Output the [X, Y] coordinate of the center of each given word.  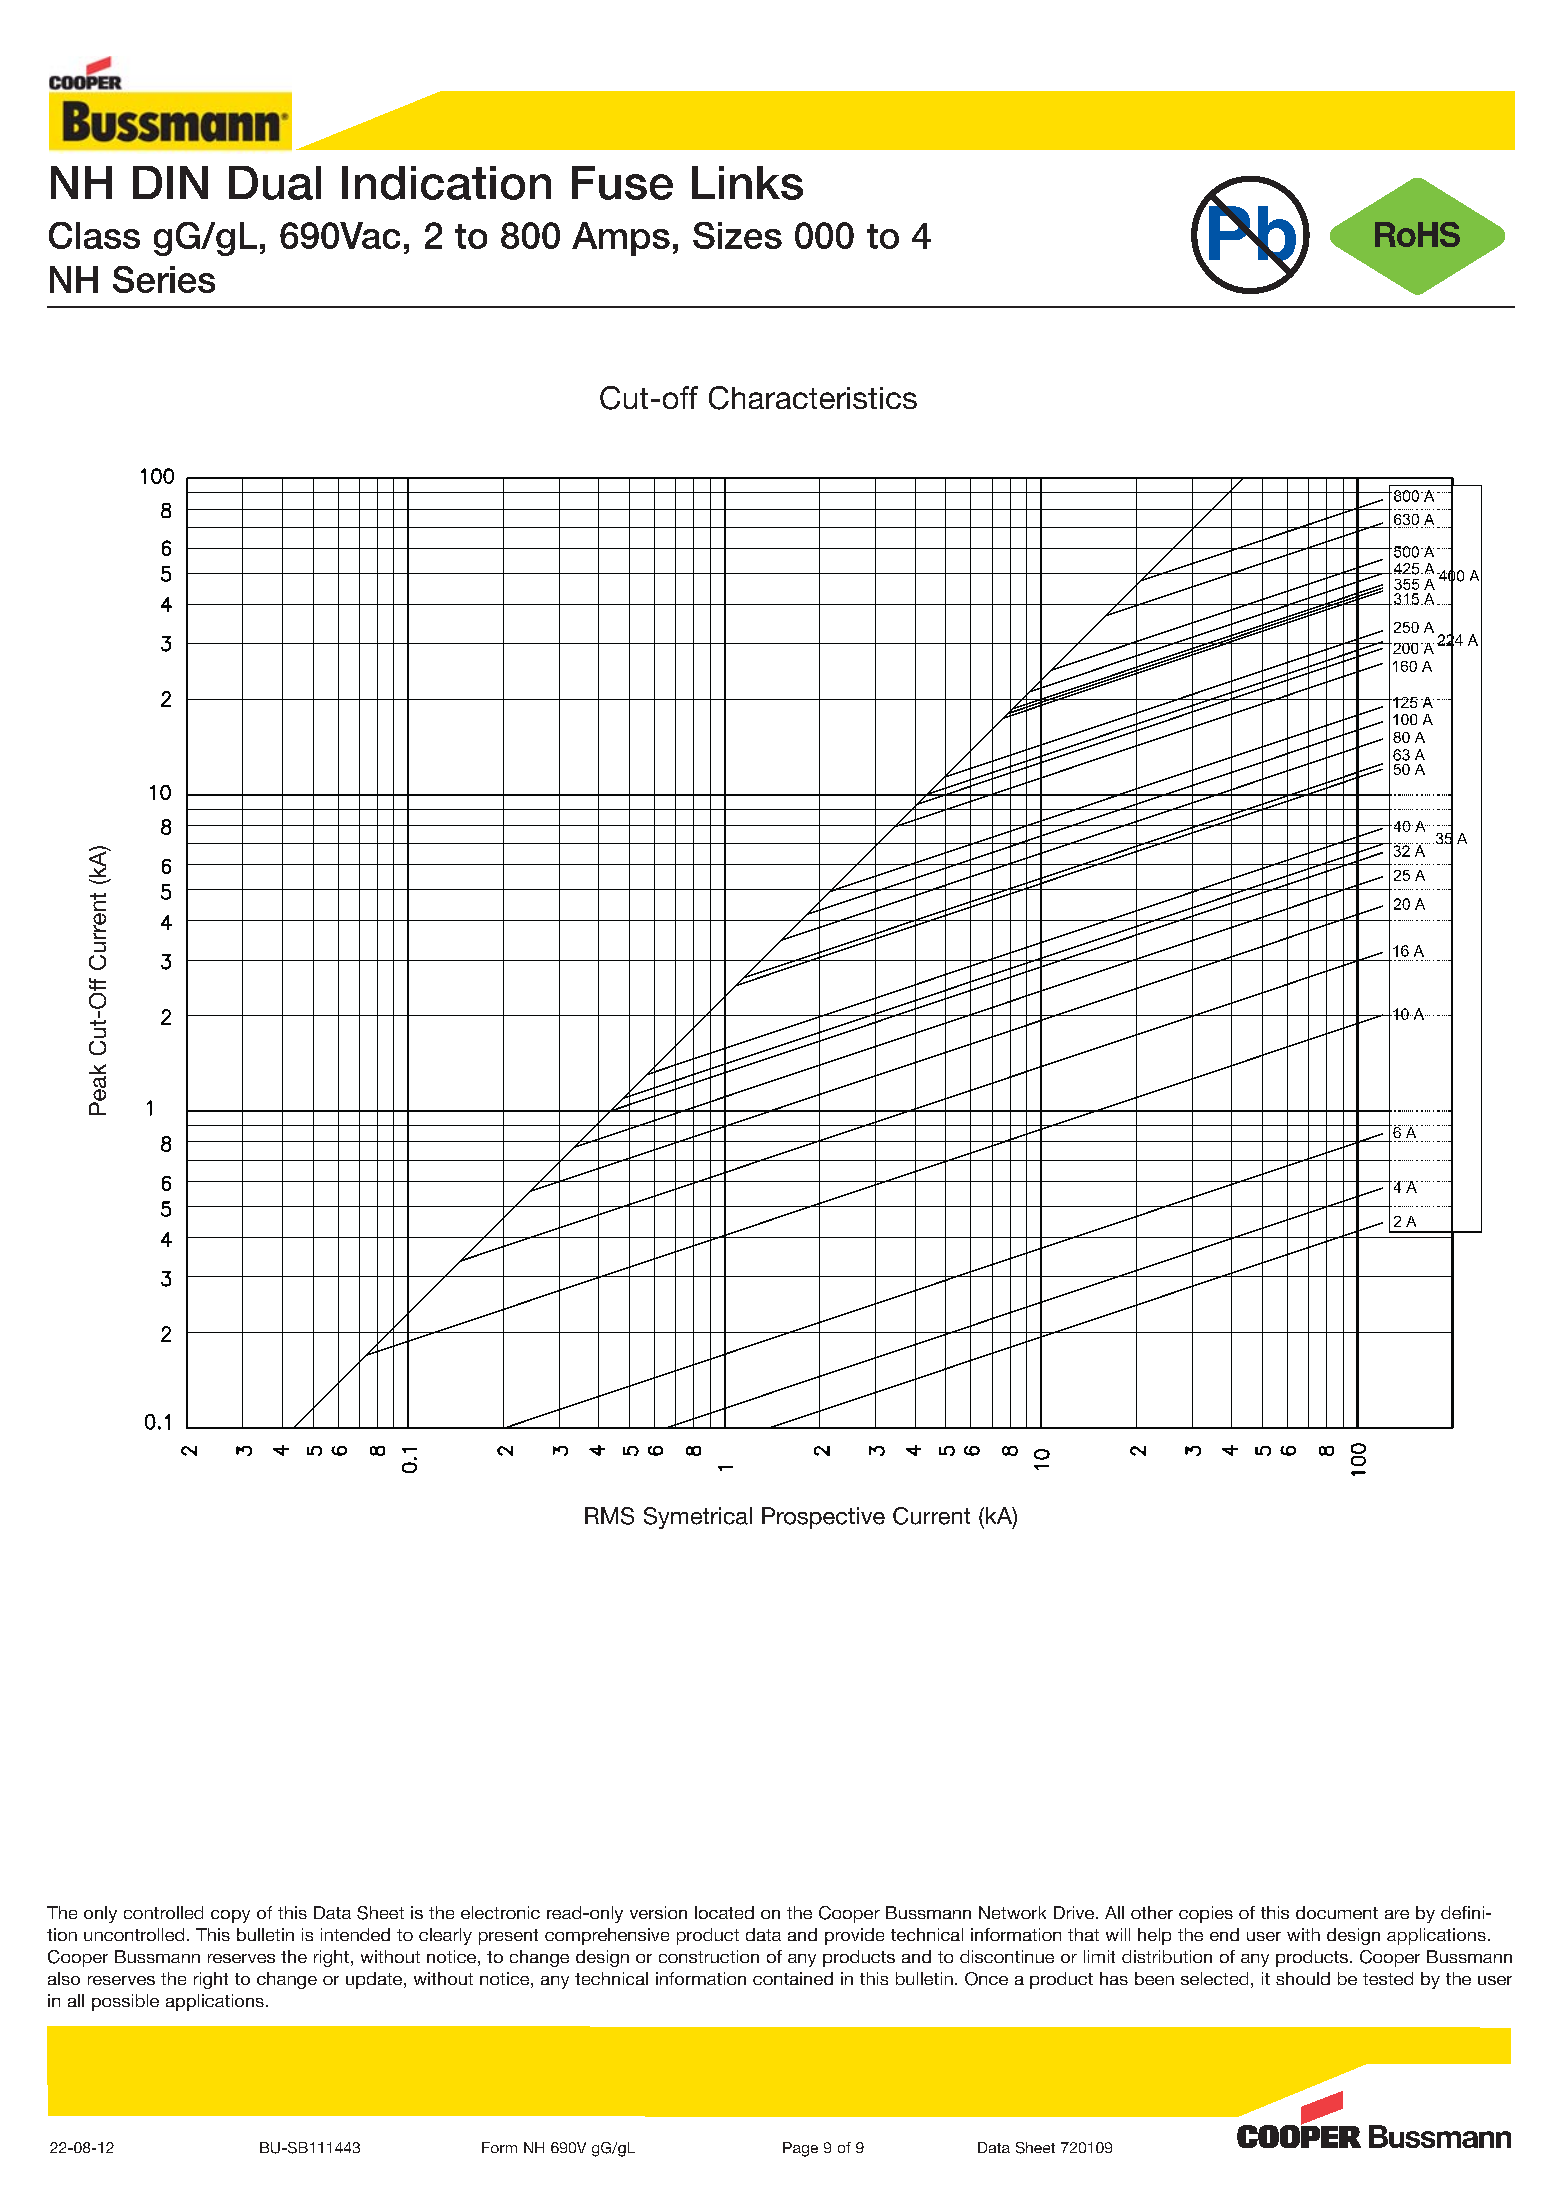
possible [125, 2002]
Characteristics [813, 398]
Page [800, 2149]
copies [1206, 1914]
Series [164, 279]
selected [1214, 1978]
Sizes [737, 235]
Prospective [823, 1518]
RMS [609, 1516]
